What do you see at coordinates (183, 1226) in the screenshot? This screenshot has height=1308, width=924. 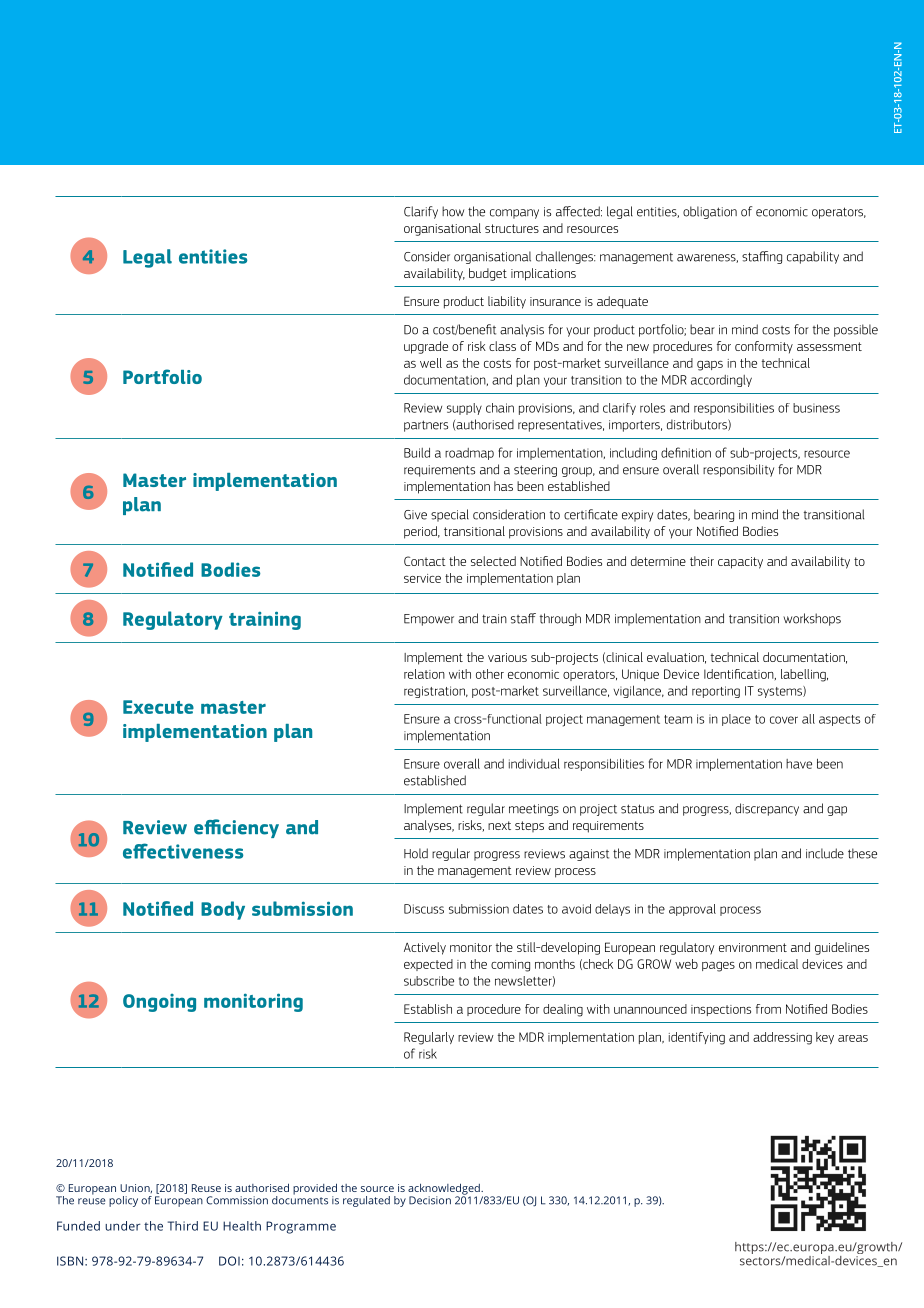 I see `Third` at bounding box center [183, 1226].
